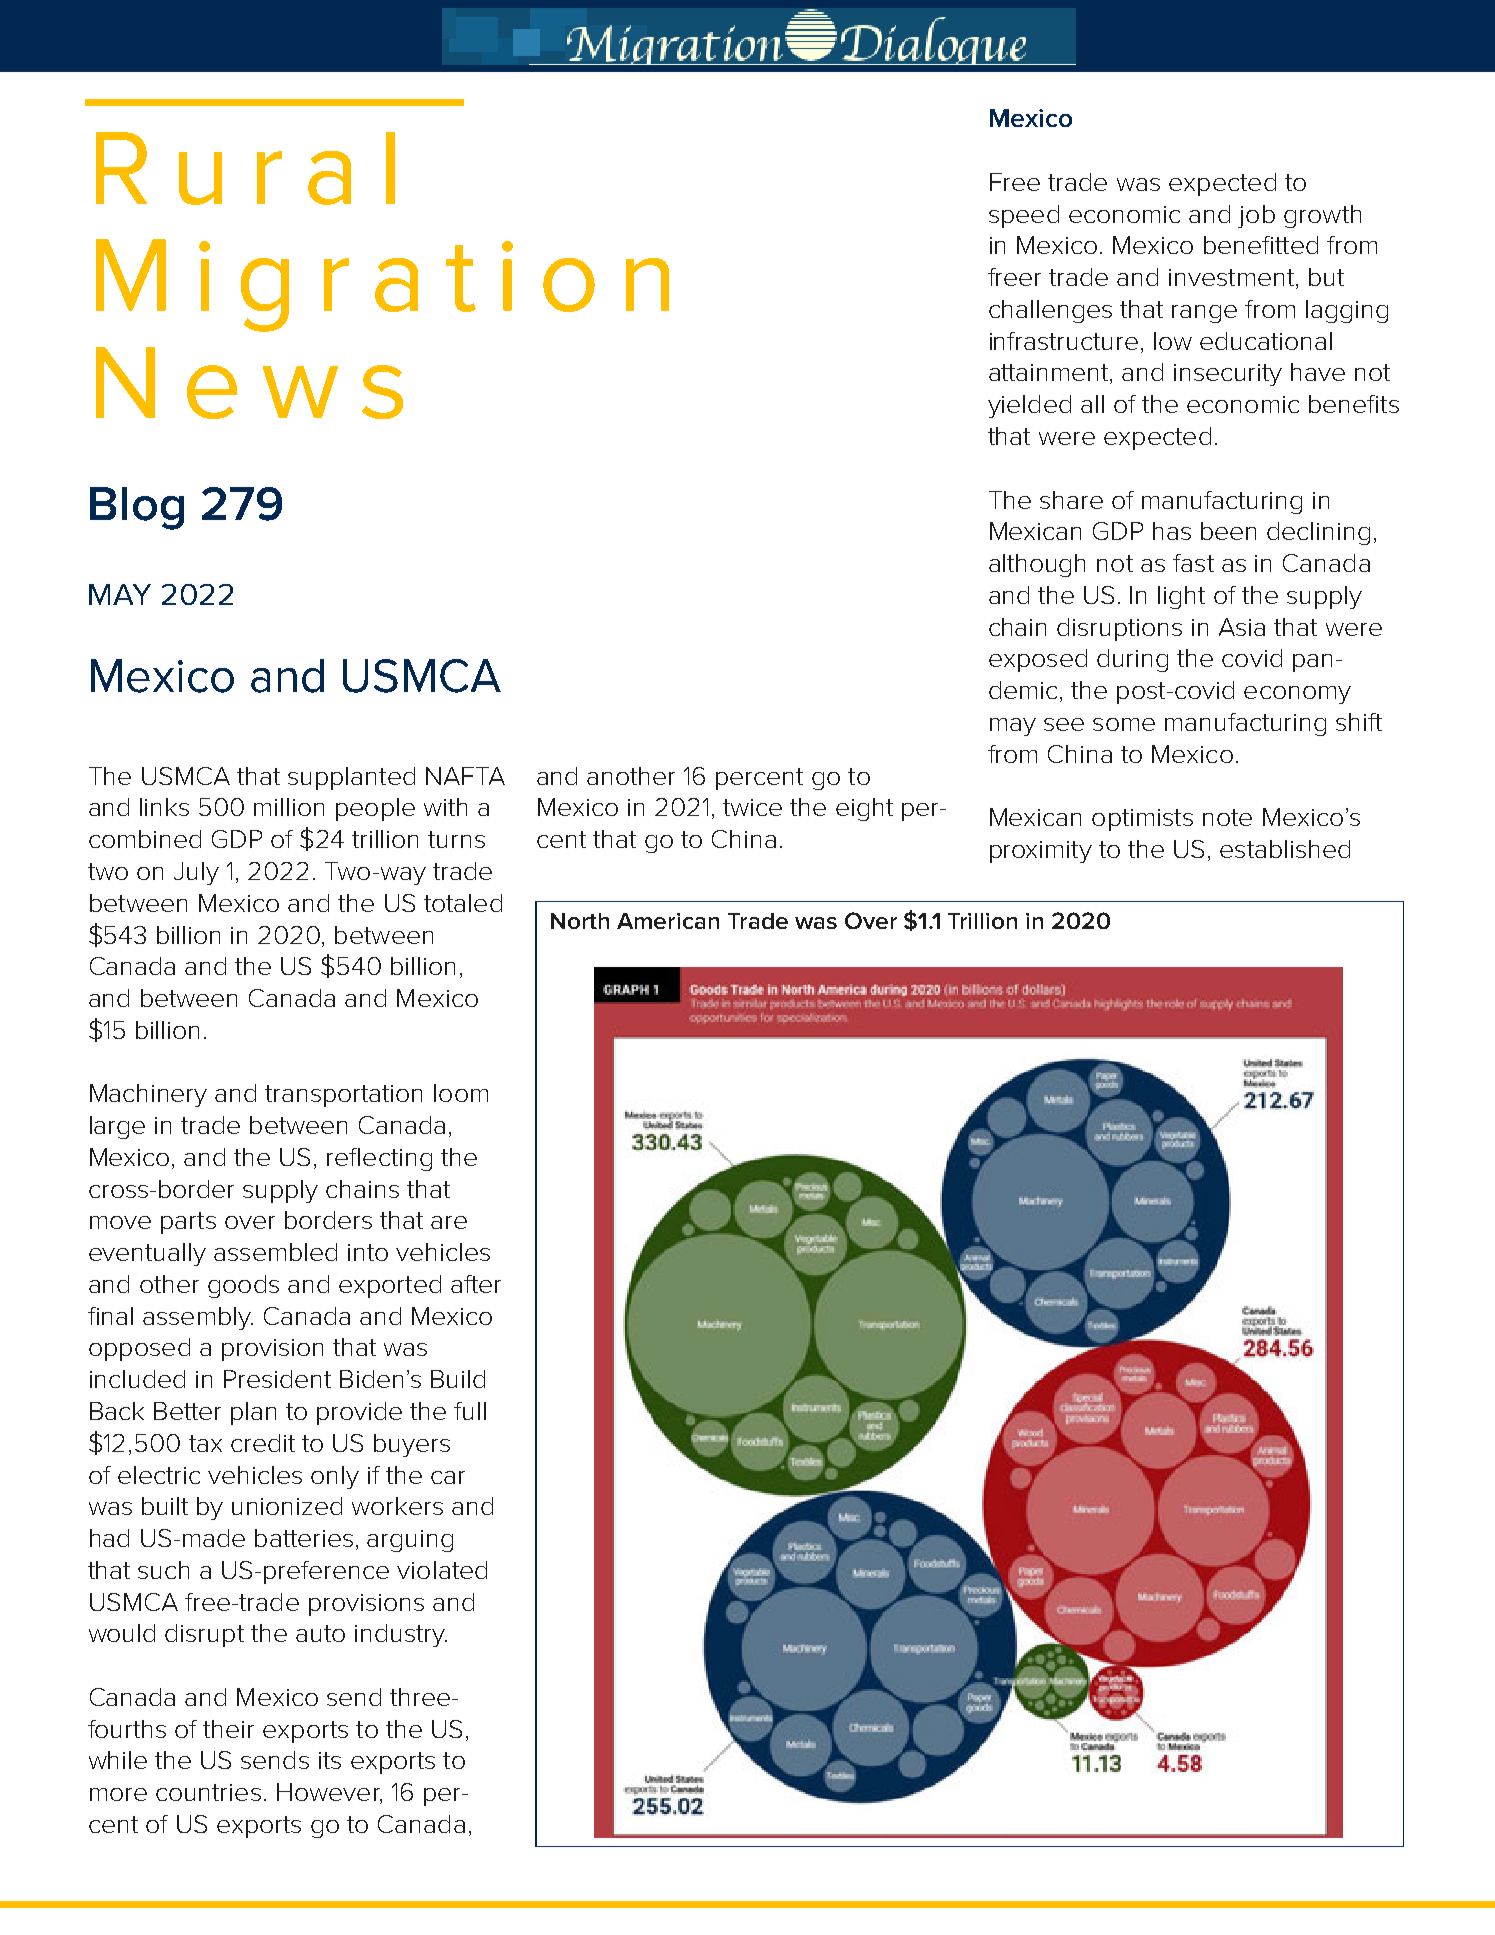  Describe the element at coordinates (1024, 216) in the page. I see `speed` at that location.
